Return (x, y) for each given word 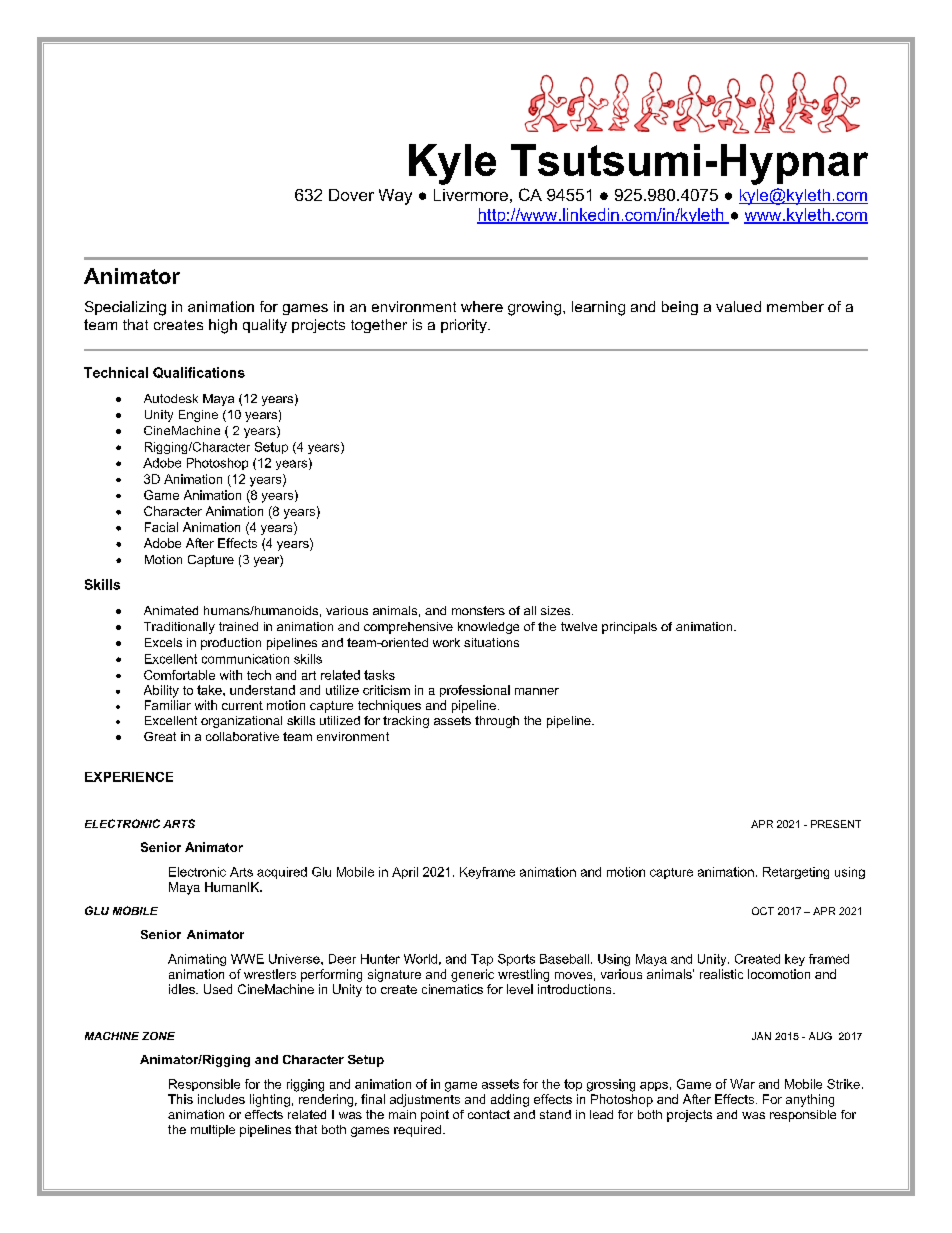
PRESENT (836, 824)
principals (629, 628)
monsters (478, 610)
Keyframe (487, 873)
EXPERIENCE (129, 777)
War (742, 1084)
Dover (351, 195)
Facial (161, 527)
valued (738, 306)
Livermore (471, 195)
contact (489, 1114)
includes (221, 1099)
